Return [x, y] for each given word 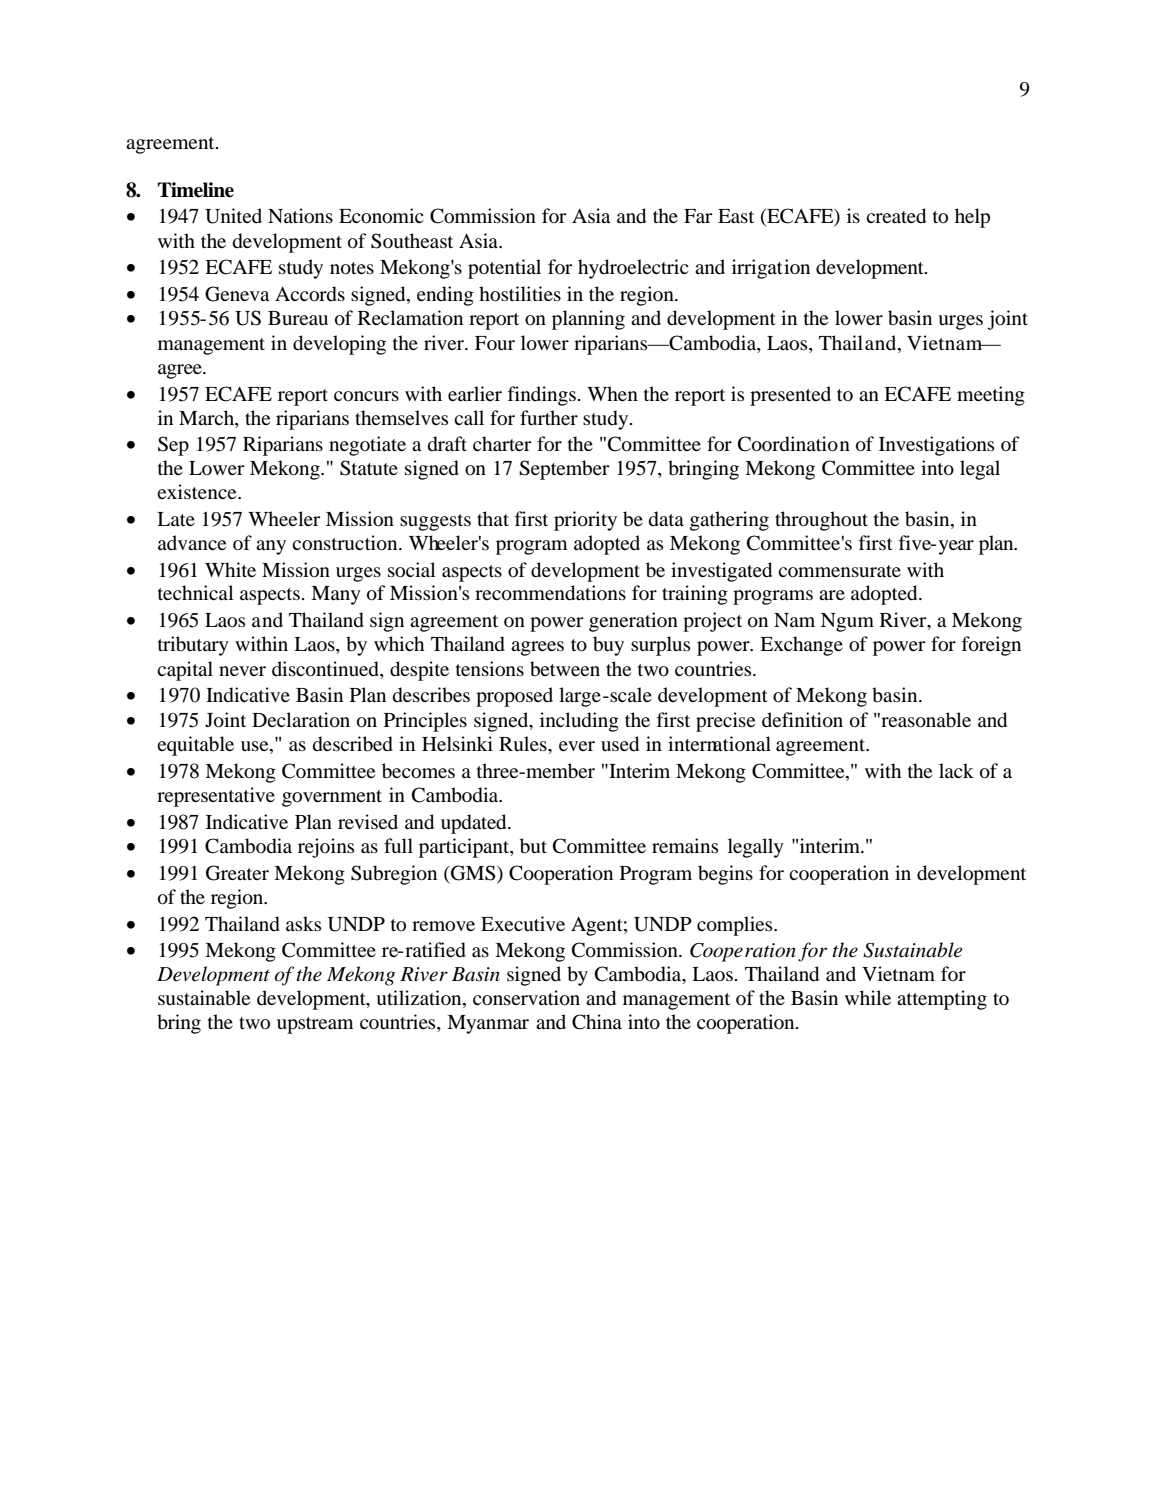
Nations [300, 216]
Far [698, 216]
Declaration [301, 720]
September [564, 470]
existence [198, 491]
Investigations [936, 446]
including [579, 722]
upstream [315, 1025]
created [896, 216]
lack [956, 770]
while [868, 997]
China [597, 1022]
